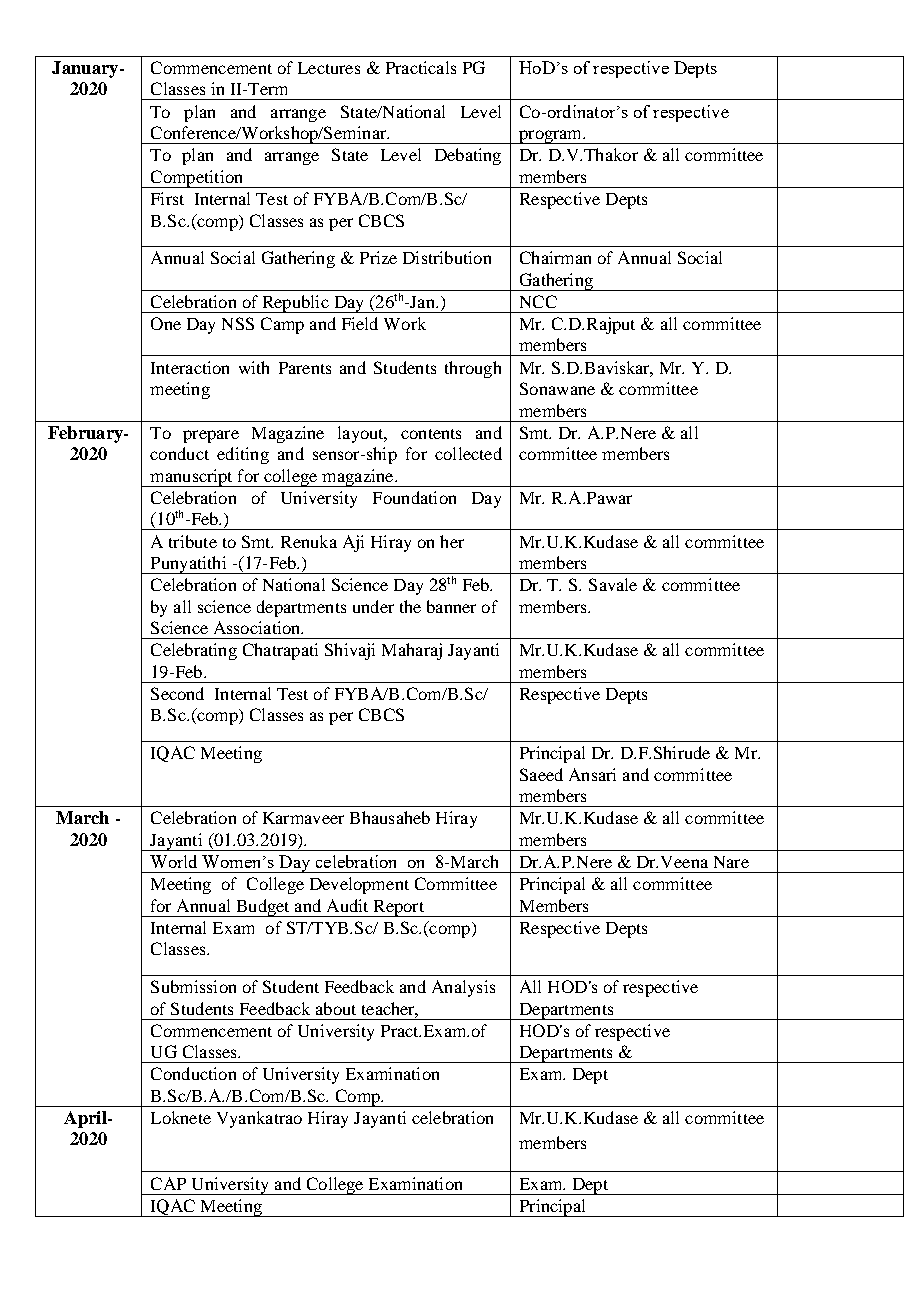 Image resolution: width=924 pixels, height=1308 pixels. I want to click on Nare, so click(731, 862).
